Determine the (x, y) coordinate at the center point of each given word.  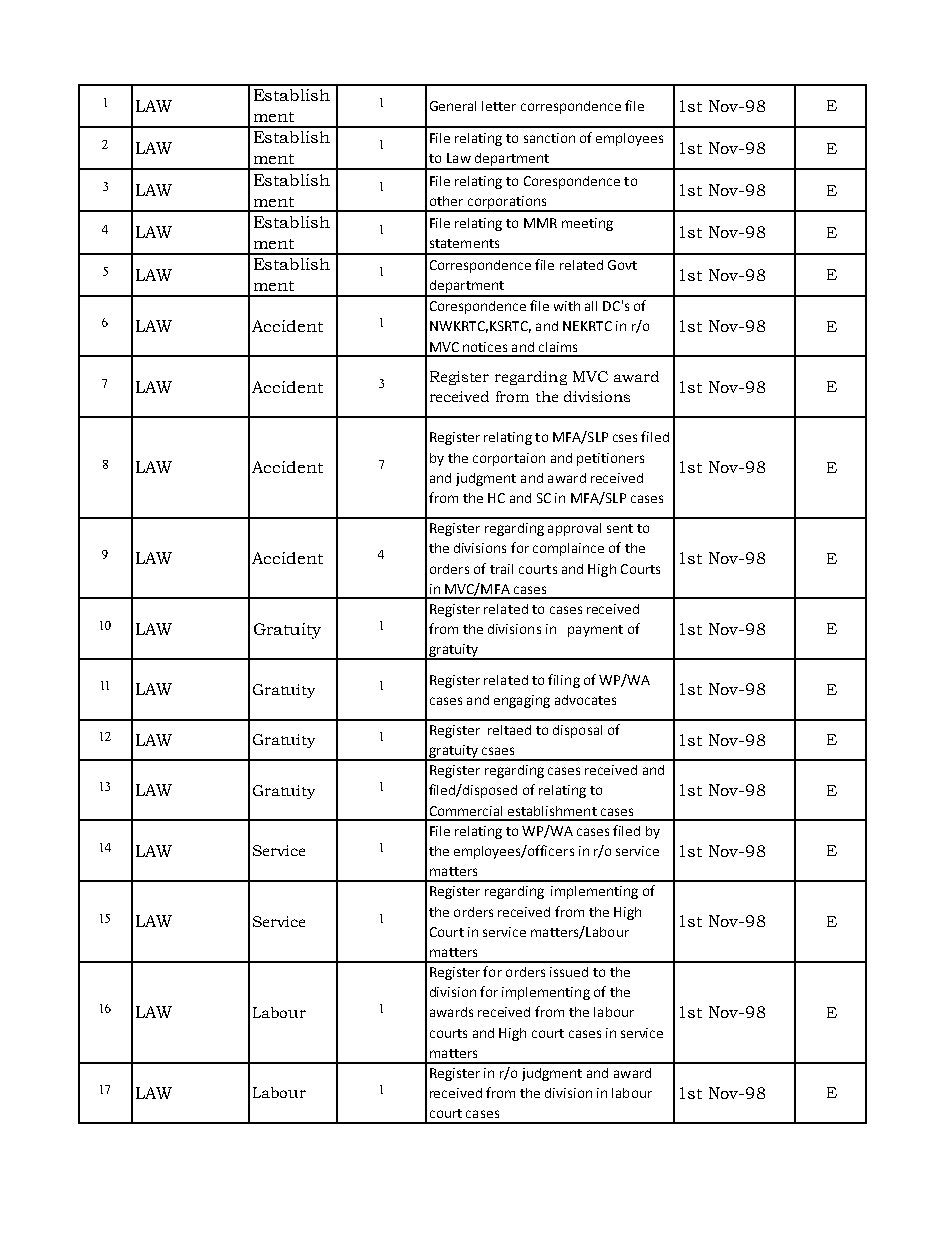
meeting (587, 224)
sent (620, 528)
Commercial (466, 811)
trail (501, 569)
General (453, 106)
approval (574, 529)
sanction (549, 138)
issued (569, 972)
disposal (577, 731)
